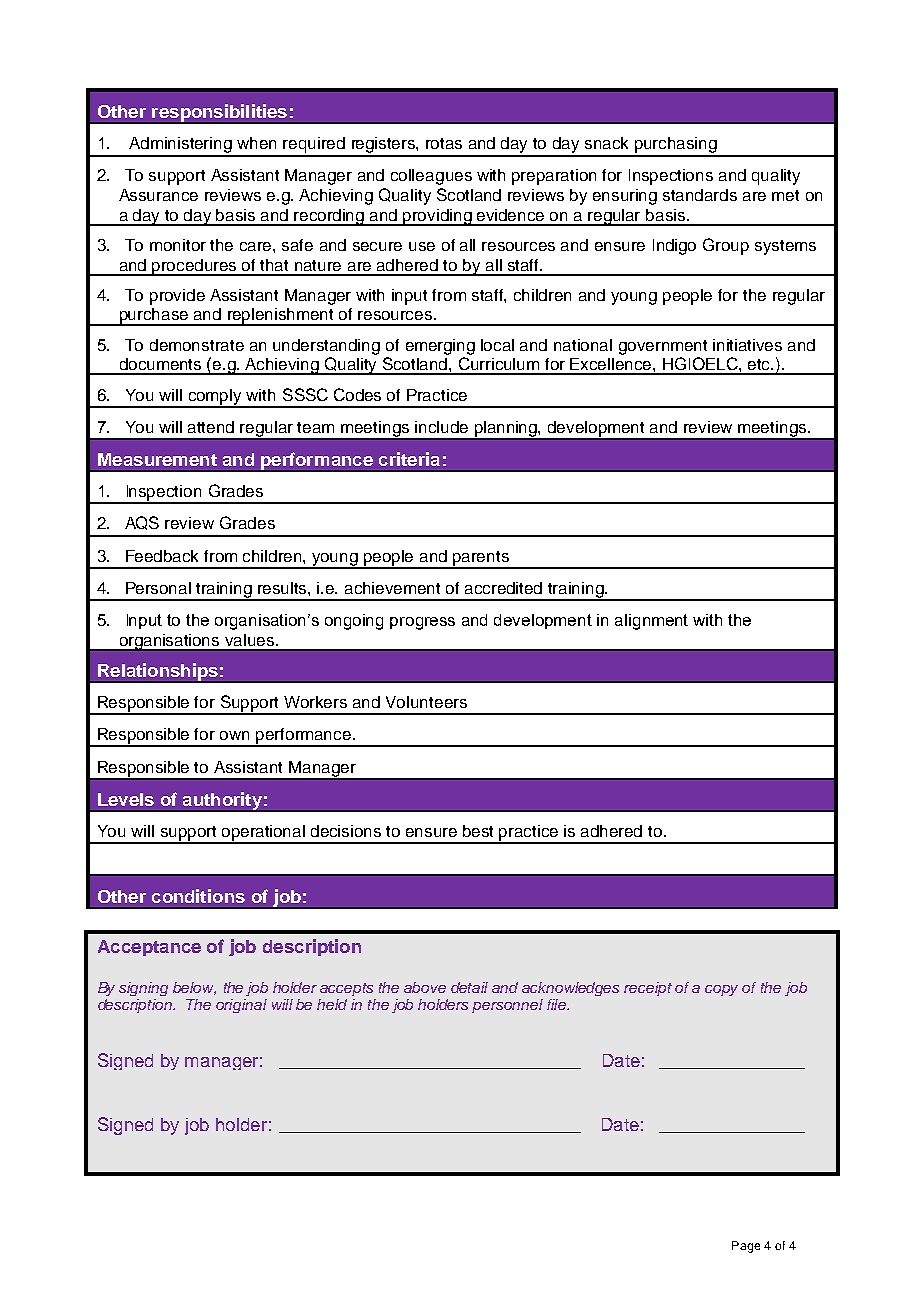  What do you see at coordinates (478, 831) in the screenshot?
I see `best` at bounding box center [478, 831].
